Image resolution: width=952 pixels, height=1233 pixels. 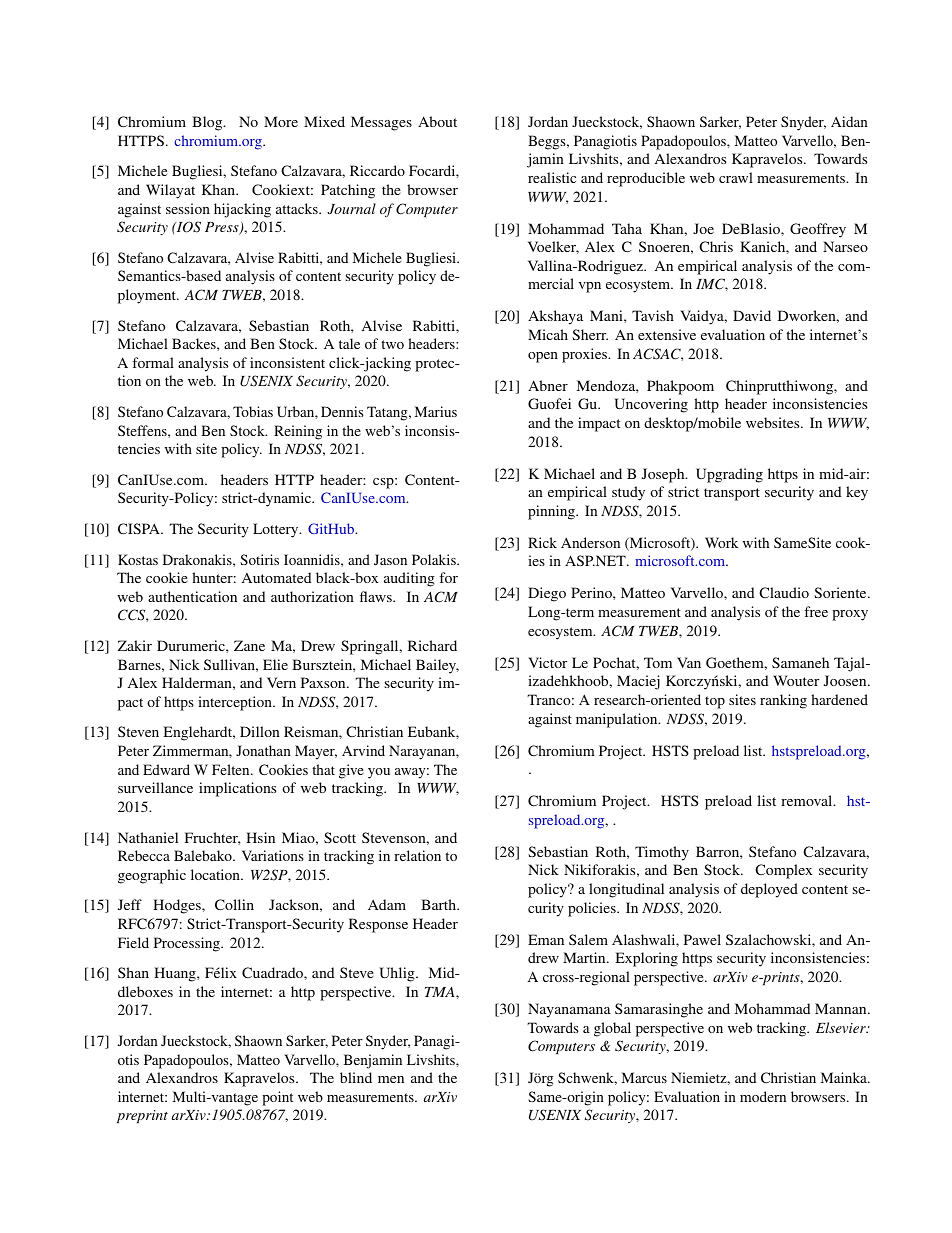 I want to click on point, so click(x=277, y=1098).
